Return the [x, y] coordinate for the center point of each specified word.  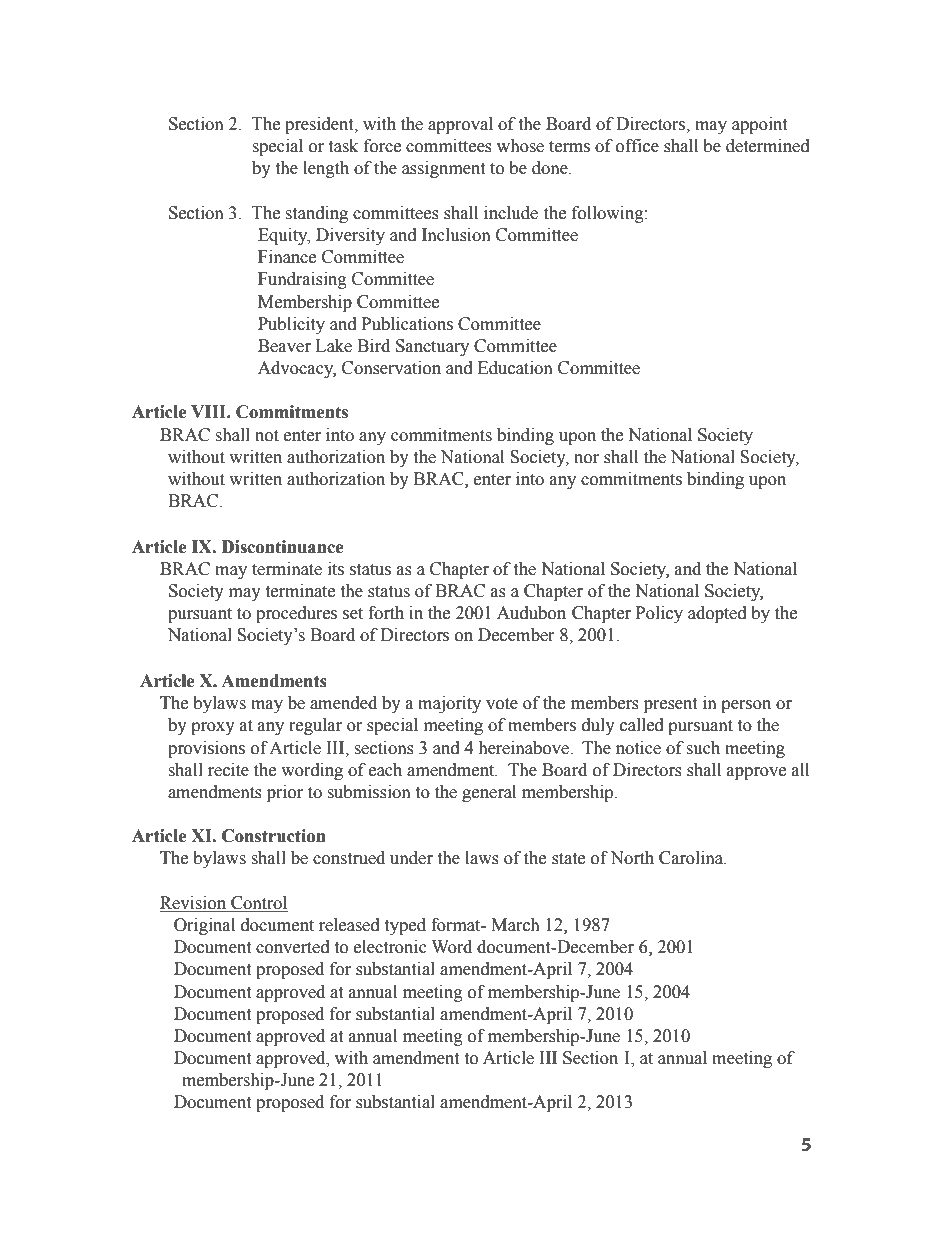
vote [502, 704]
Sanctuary [432, 347]
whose [520, 146]
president [320, 125]
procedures [296, 614]
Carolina [692, 858]
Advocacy [297, 369]
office [637, 146]
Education [515, 368]
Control [258, 904]
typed [405, 926]
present [670, 705]
